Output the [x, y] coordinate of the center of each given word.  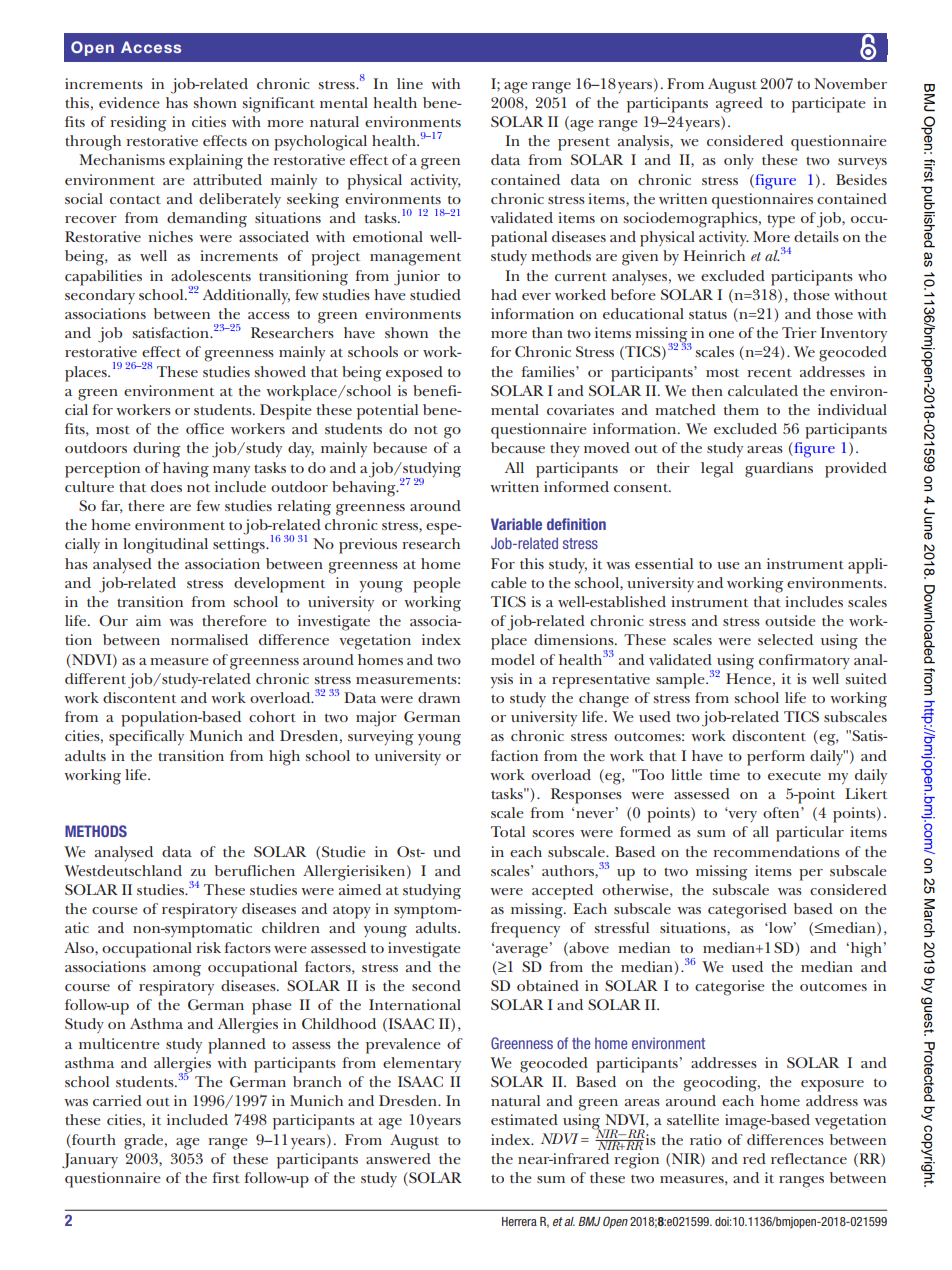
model [513, 659]
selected [785, 639]
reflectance [809, 1158]
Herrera [519, 1221]
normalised [209, 639]
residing [138, 124]
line [410, 83]
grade [145, 1142]
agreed [739, 105]
